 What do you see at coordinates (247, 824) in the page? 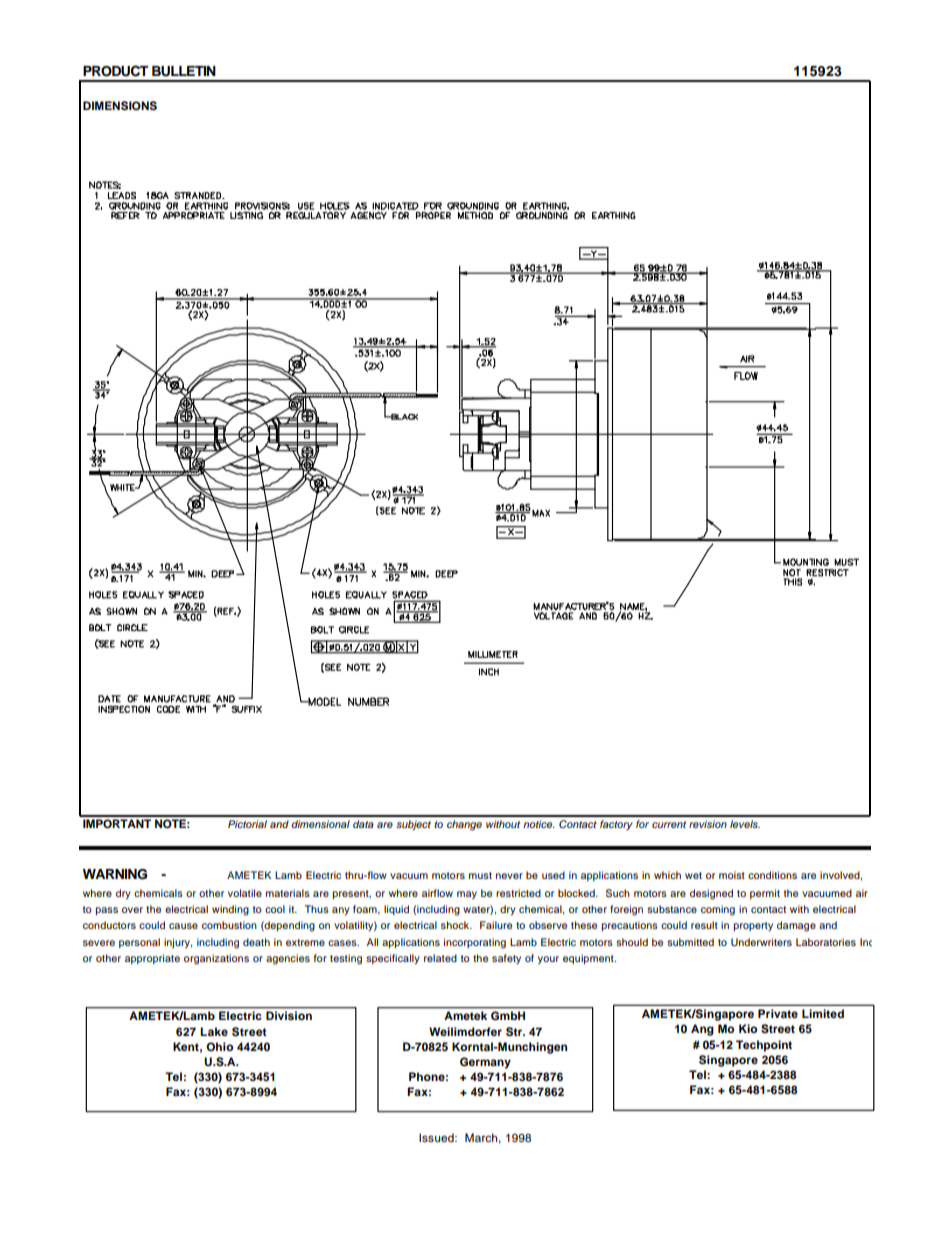
I see `Pictorial` at bounding box center [247, 824].
